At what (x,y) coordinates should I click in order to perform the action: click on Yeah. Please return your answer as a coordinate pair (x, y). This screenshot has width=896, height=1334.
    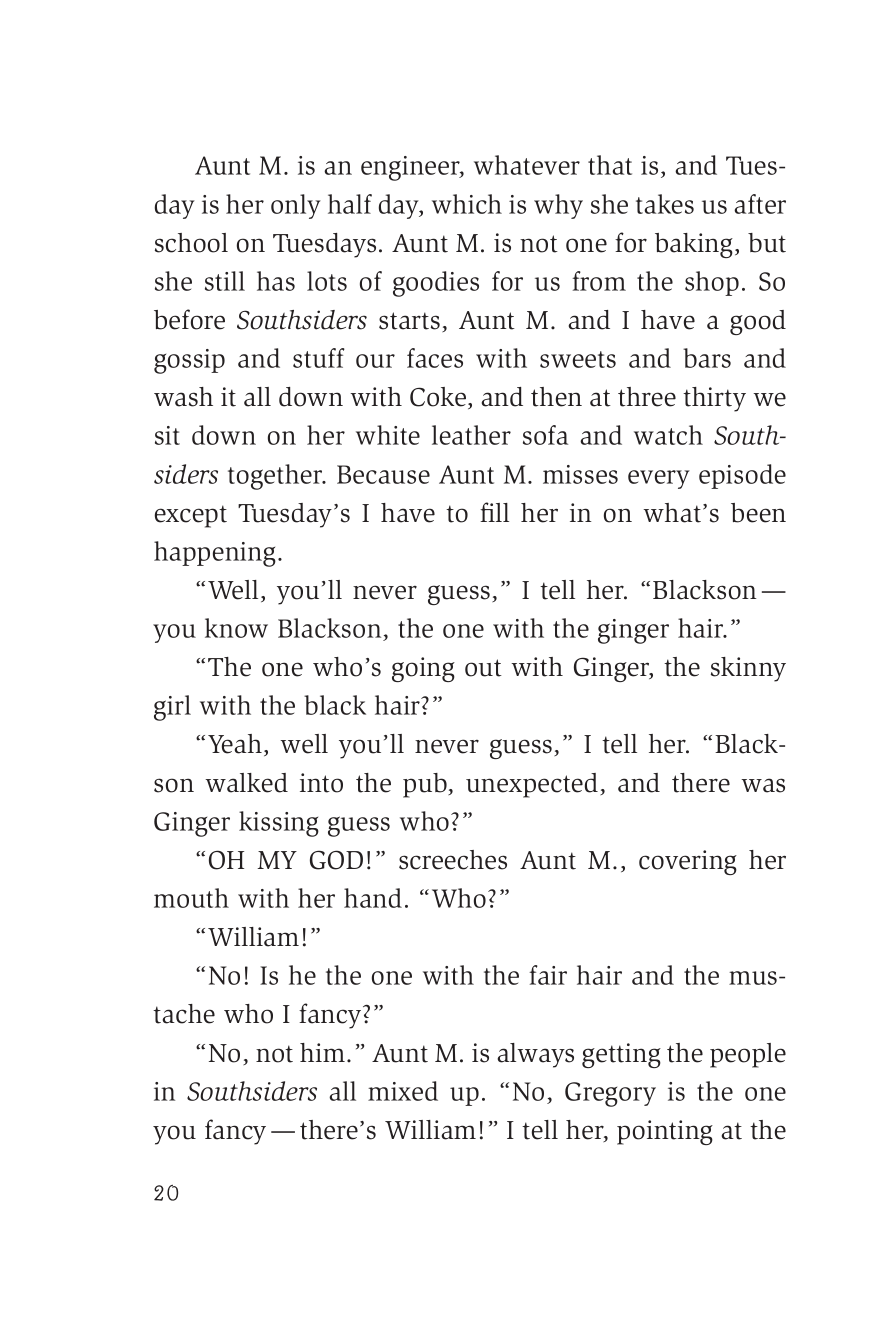
    Looking at the image, I should click on (235, 744).
